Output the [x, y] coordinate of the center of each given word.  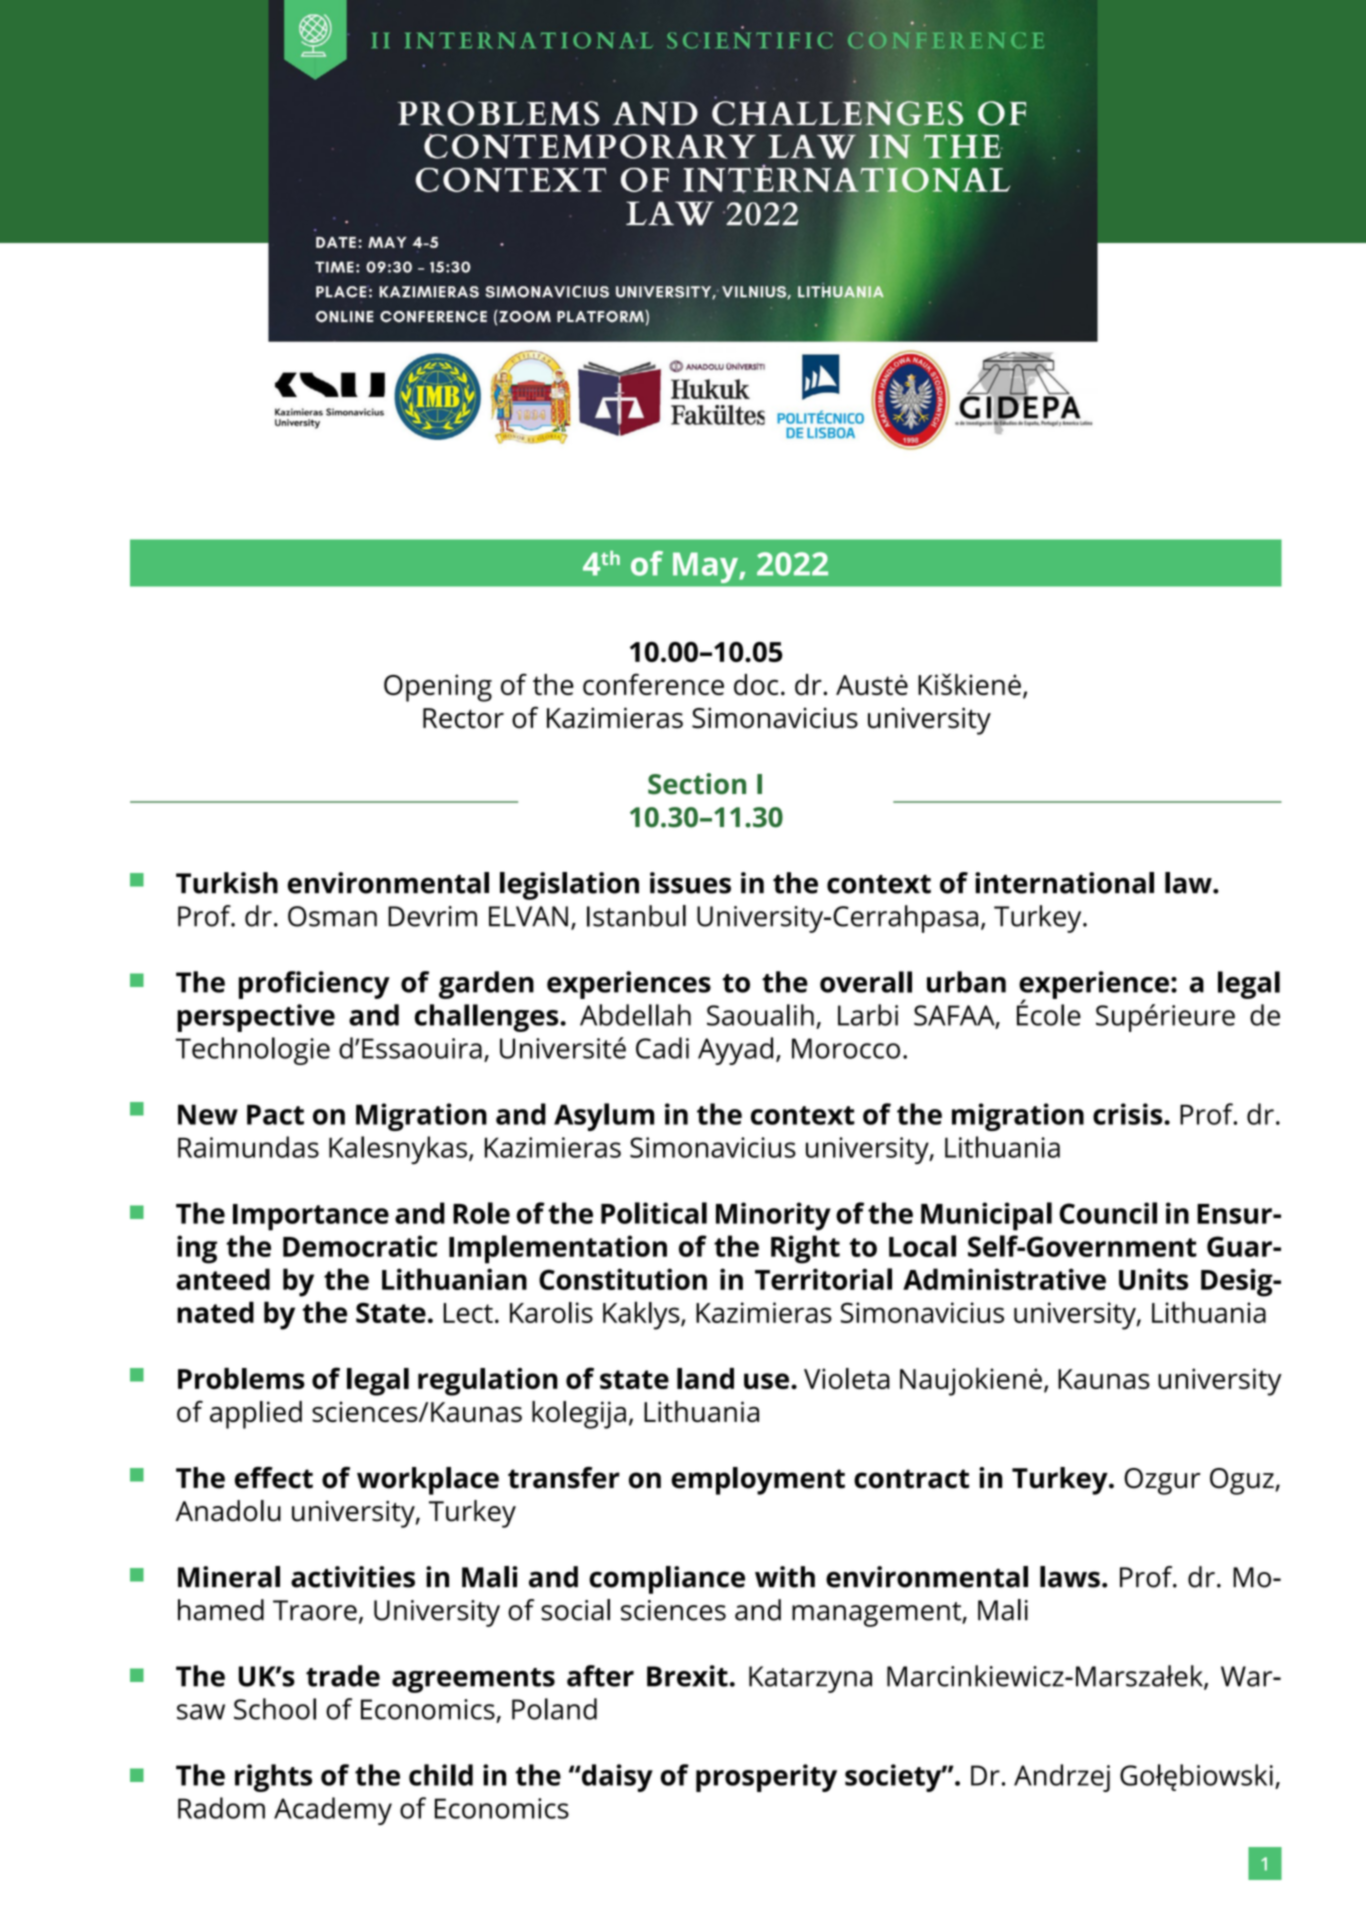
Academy [333, 1811]
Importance [311, 1217]
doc [756, 684]
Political [654, 1213]
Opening [438, 688]
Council [1108, 1213]
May [707, 568]
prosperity [766, 1778]
